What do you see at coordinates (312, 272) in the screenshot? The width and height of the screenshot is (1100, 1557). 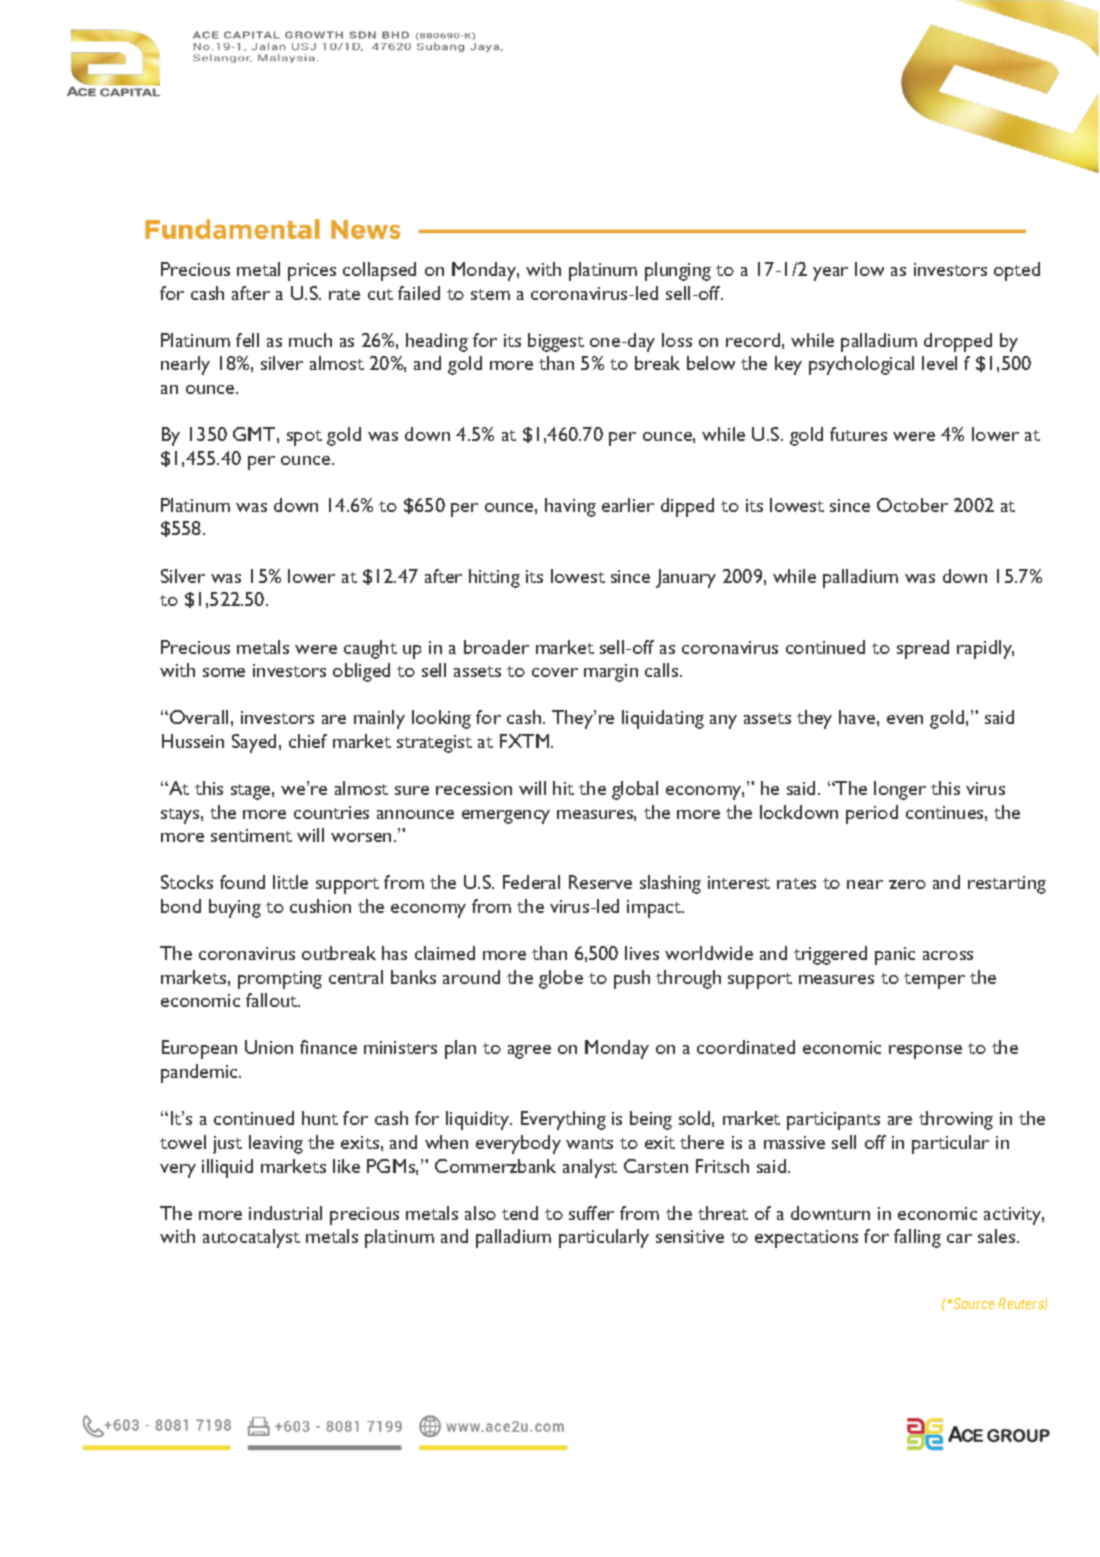 I see `prices` at bounding box center [312, 272].
